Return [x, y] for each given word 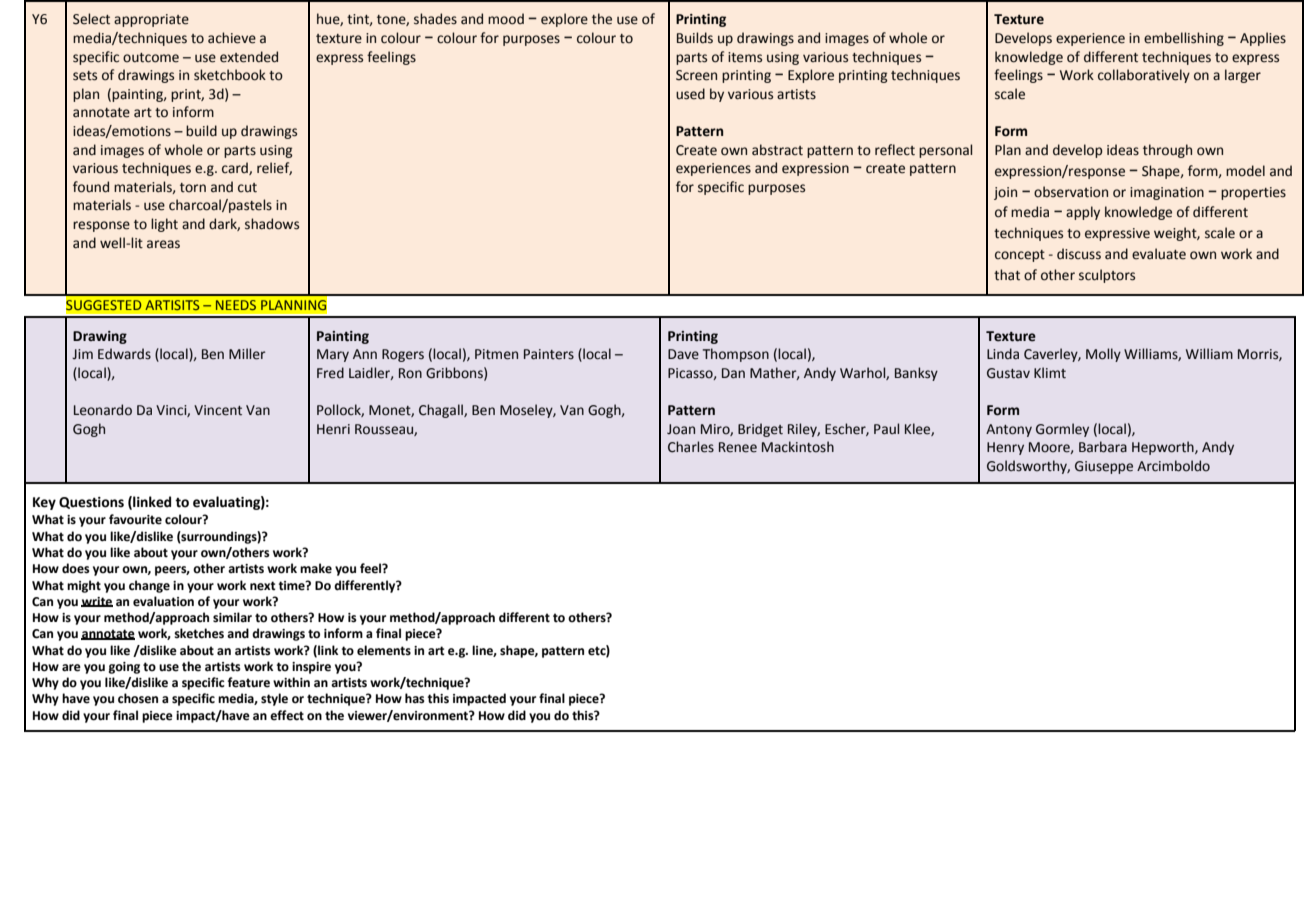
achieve [232, 38]
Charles [691, 447]
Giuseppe [1104, 467]
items [745, 57]
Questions [91, 503]
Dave [683, 354]
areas [163, 244]
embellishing [1184, 39]
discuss [1079, 254]
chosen [138, 698]
